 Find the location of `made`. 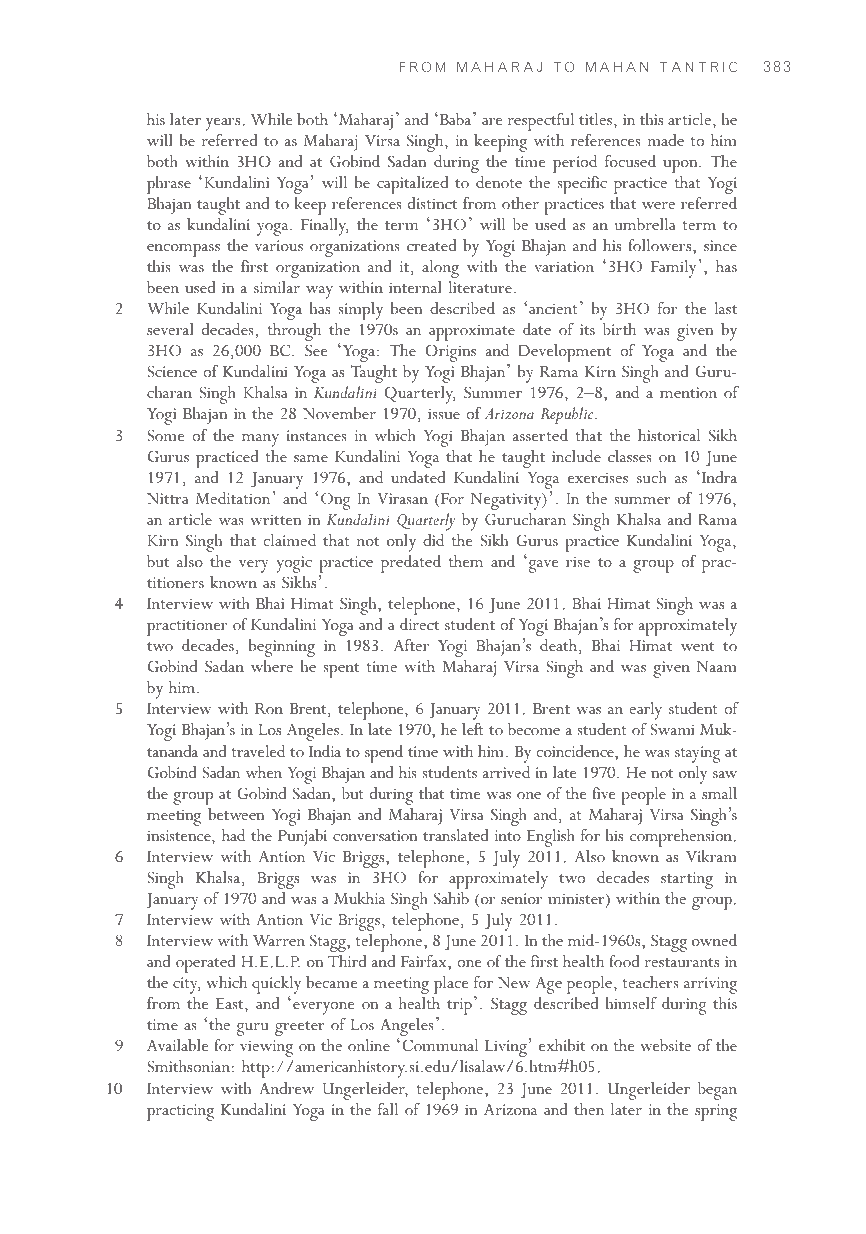

made is located at coordinates (665, 140).
